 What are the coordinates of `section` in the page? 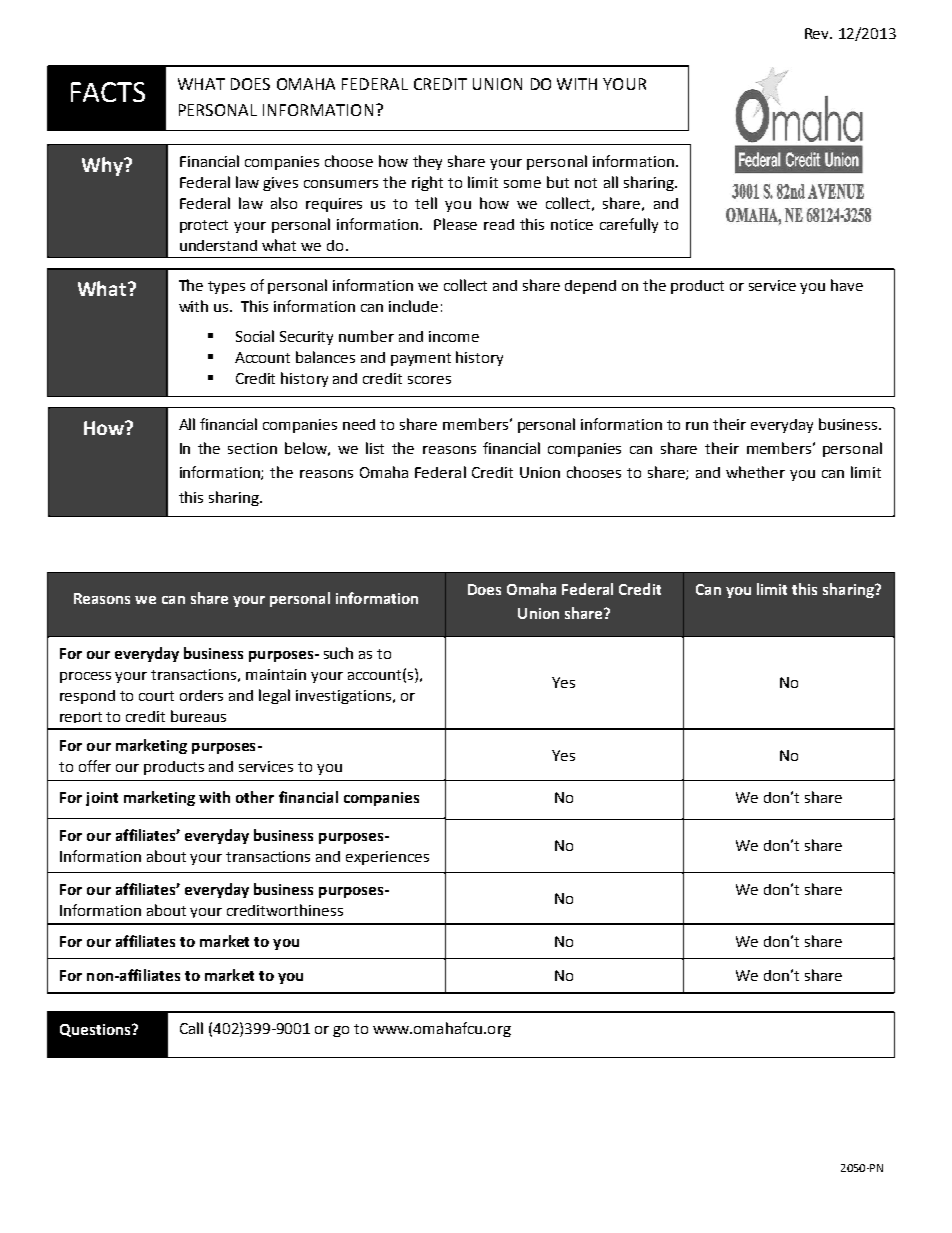 It's located at (252, 448).
